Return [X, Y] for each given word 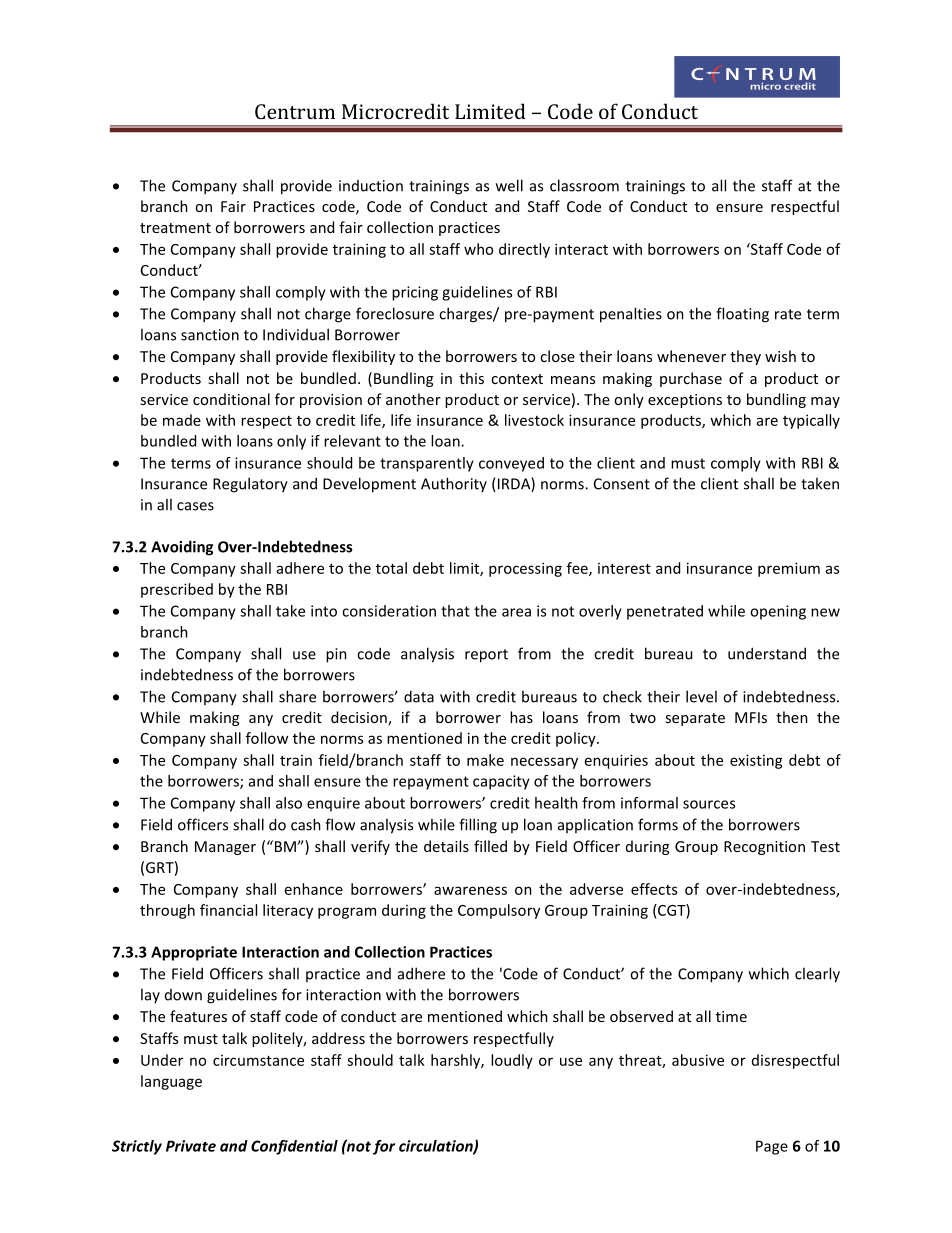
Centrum [295, 111]
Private [191, 1146]
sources [709, 804]
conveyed [511, 464]
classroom [584, 185]
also [289, 803]
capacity [501, 782]
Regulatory [250, 485]
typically [811, 421]
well [509, 185]
